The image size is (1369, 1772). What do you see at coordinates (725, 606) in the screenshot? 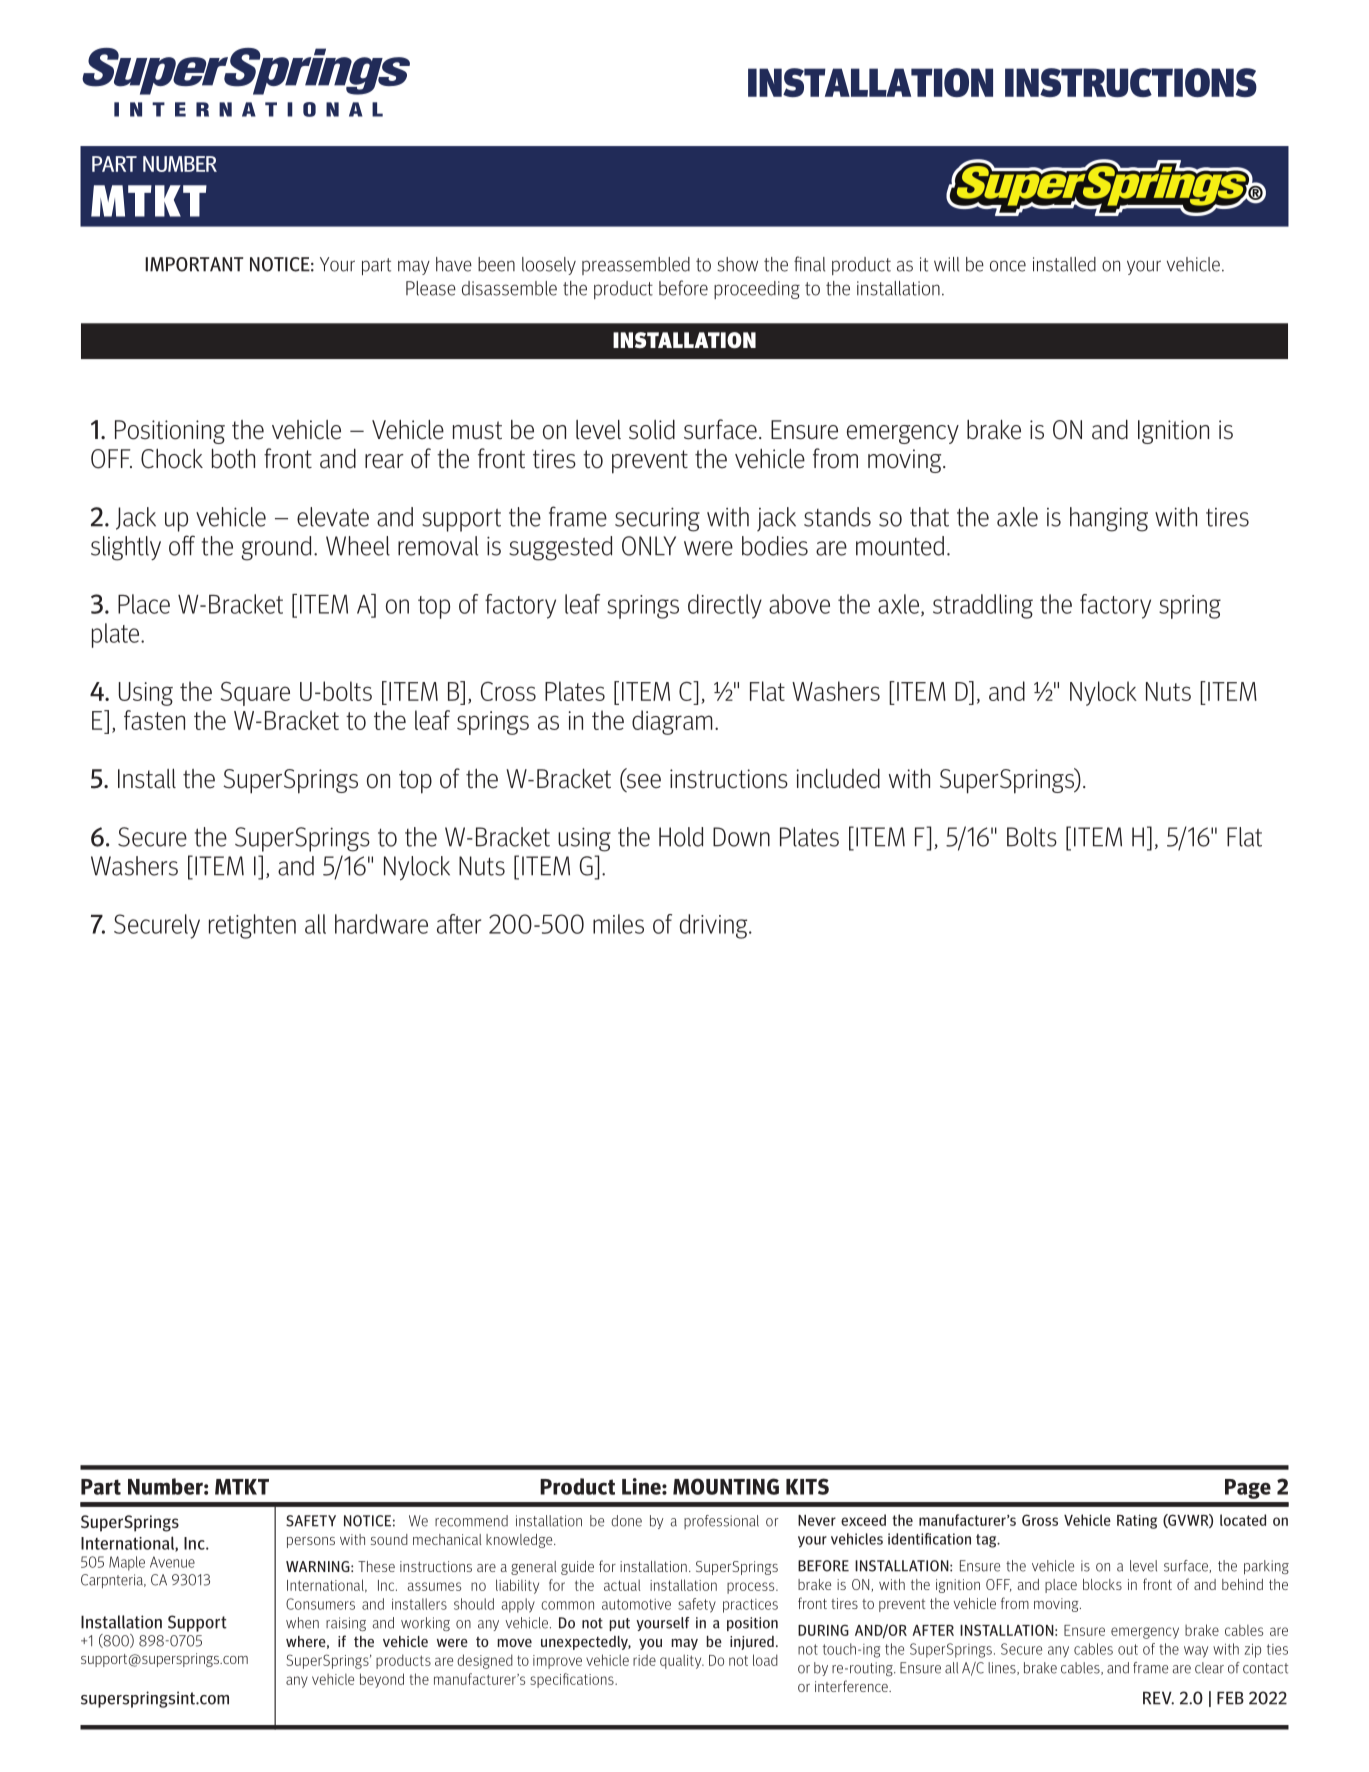
I see `directly` at bounding box center [725, 606].
